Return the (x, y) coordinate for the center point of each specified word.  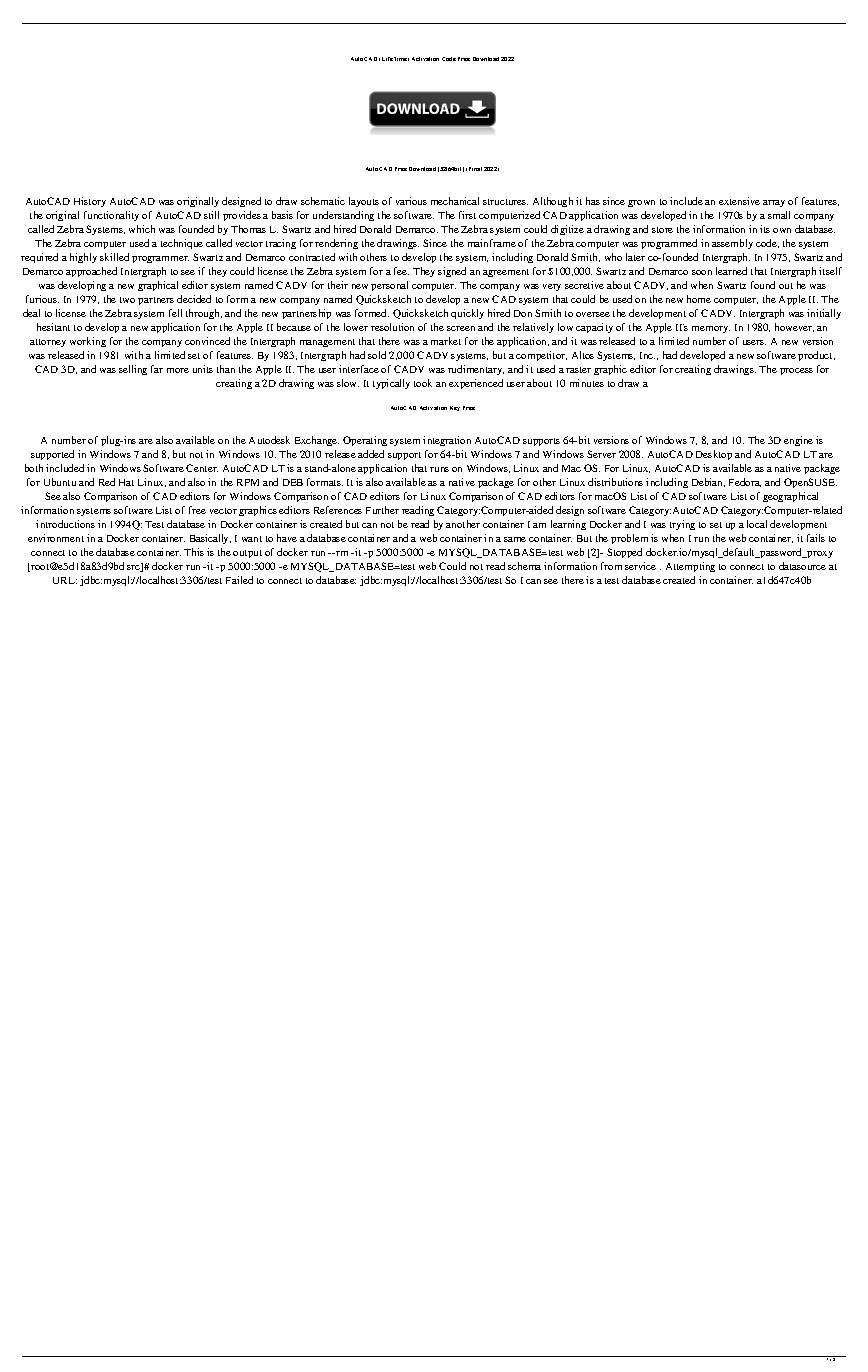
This (194, 552)
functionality (111, 216)
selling (133, 370)
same (515, 539)
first (467, 215)
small (779, 215)
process (796, 371)
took (423, 383)
